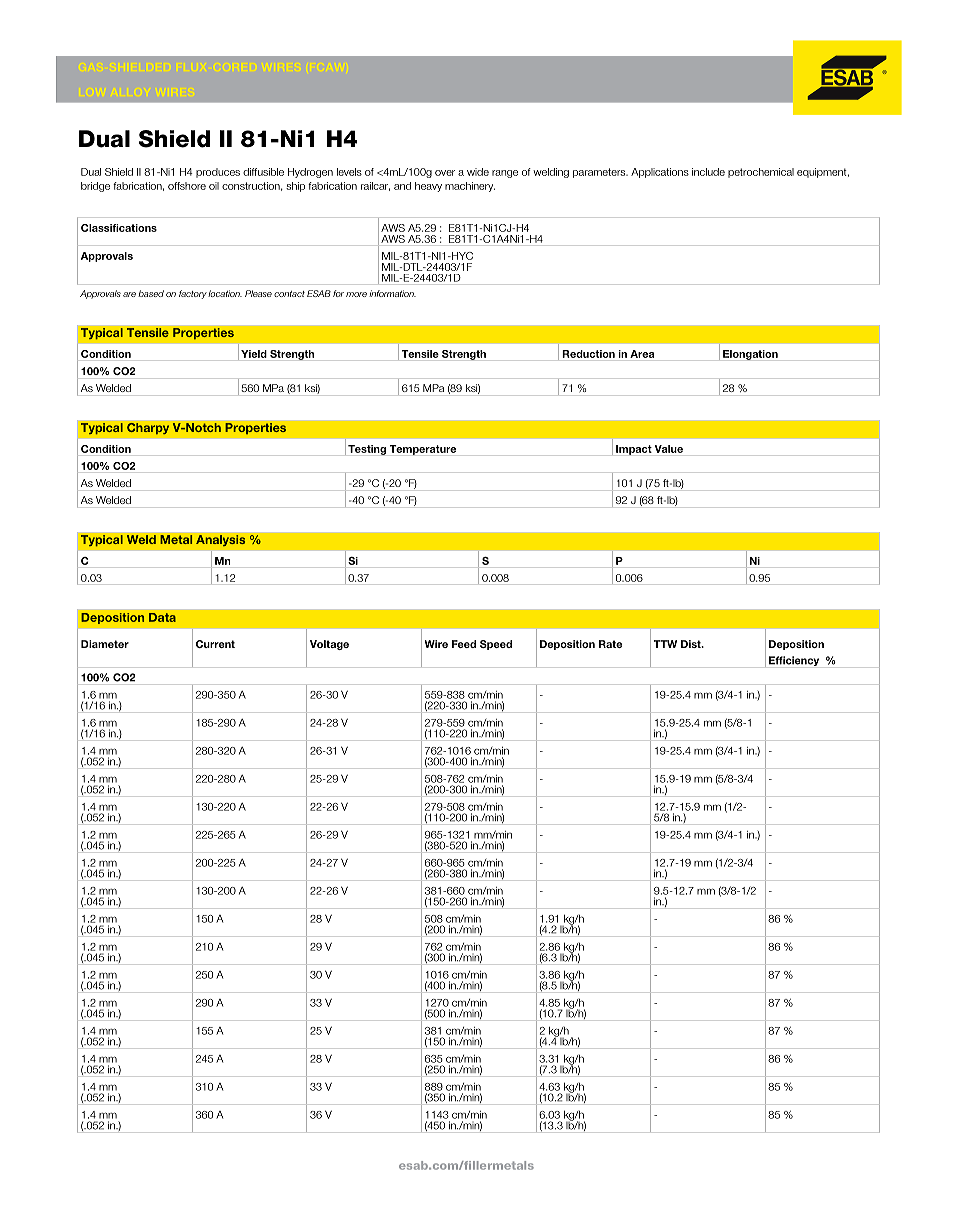 This screenshot has height=1232, width=956. What do you see at coordinates (254, 354) in the screenshot?
I see `Yield` at bounding box center [254, 354].
